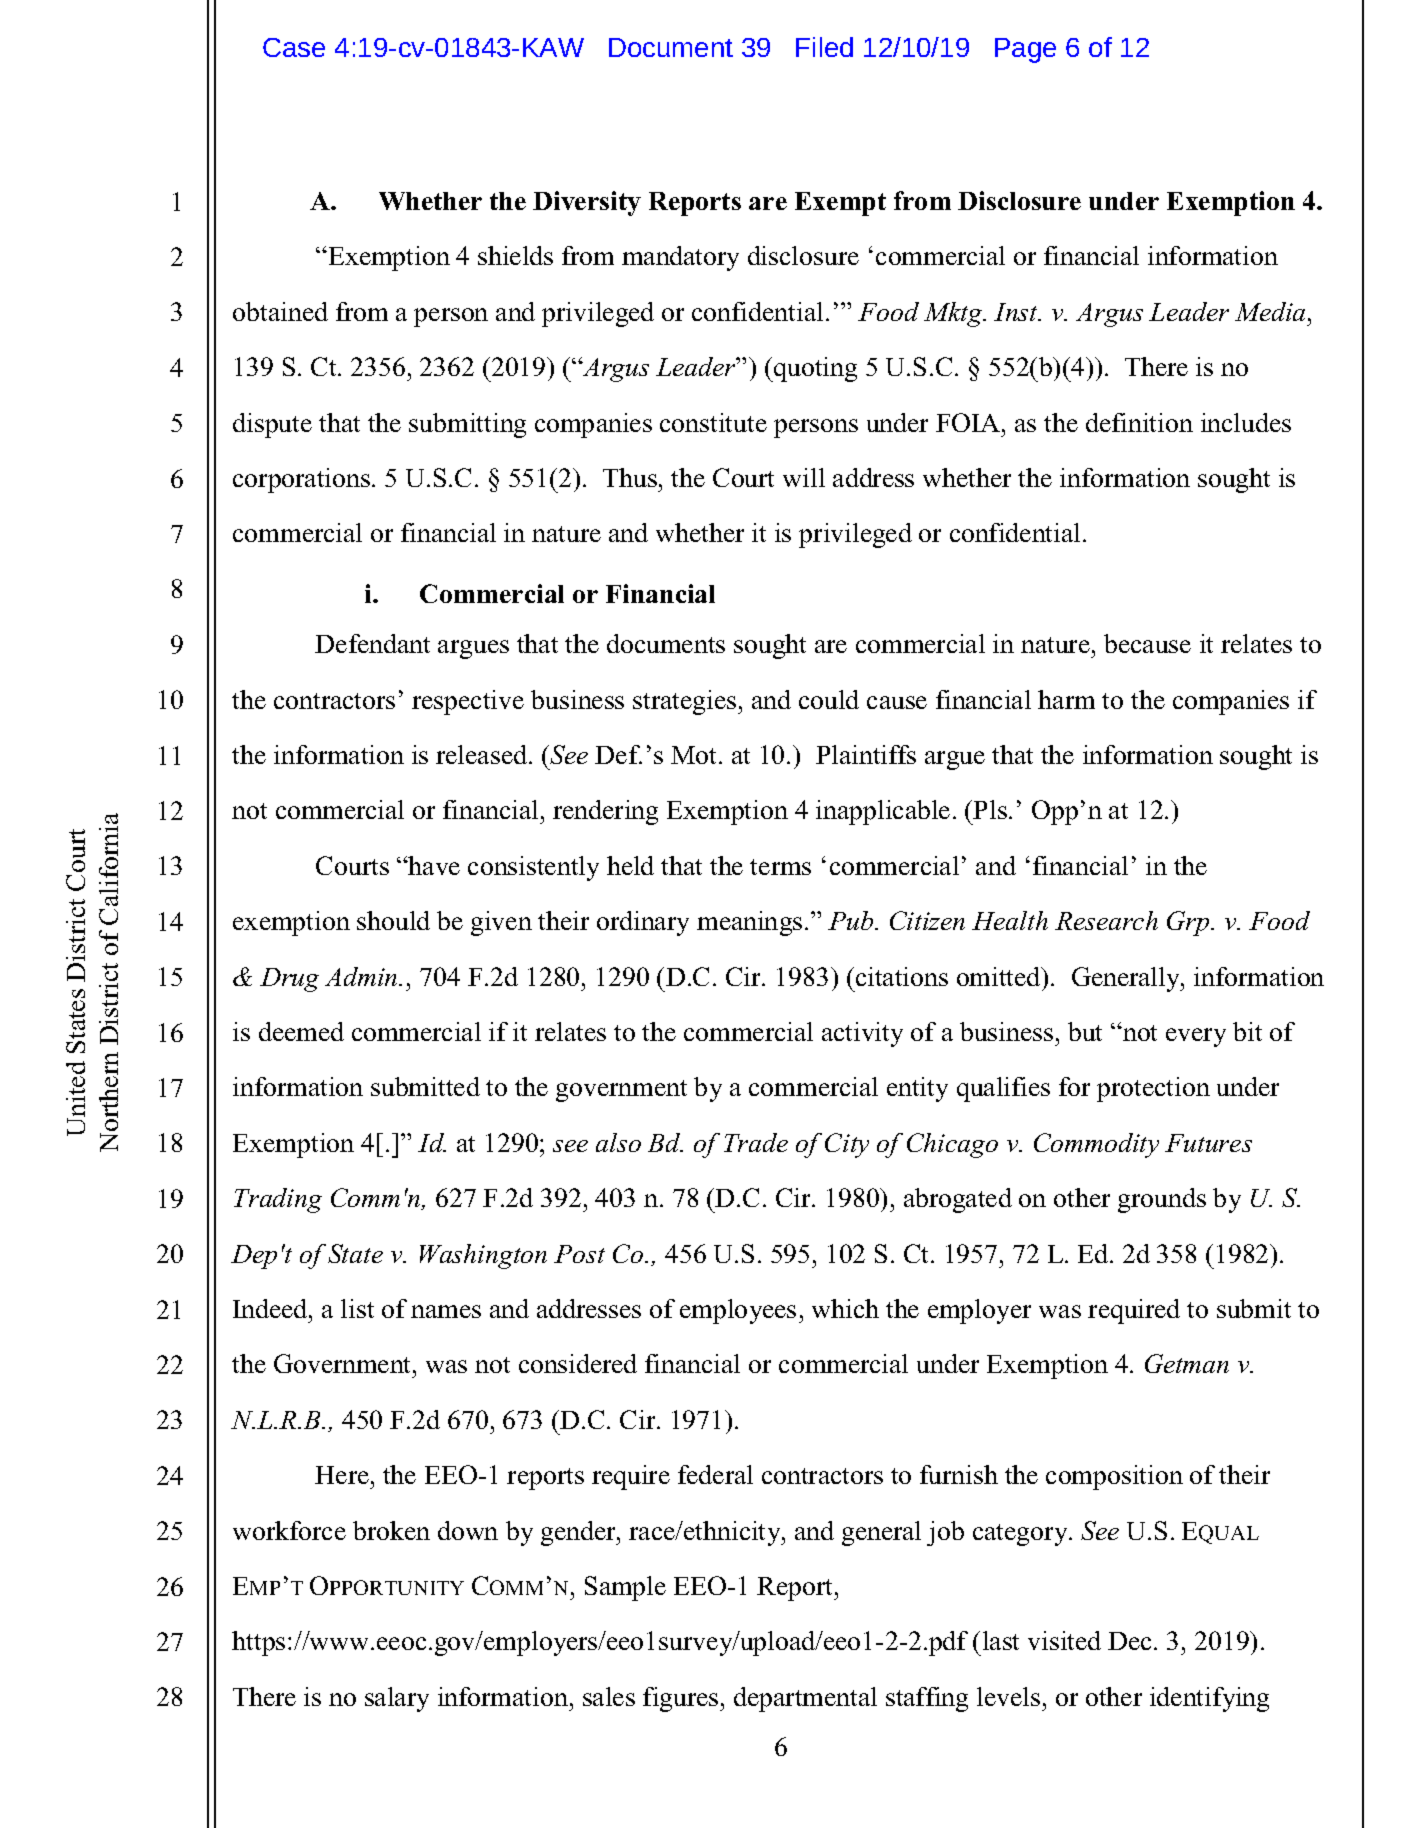 The image size is (1413, 1828). I want to click on Trading, so click(278, 1200).
